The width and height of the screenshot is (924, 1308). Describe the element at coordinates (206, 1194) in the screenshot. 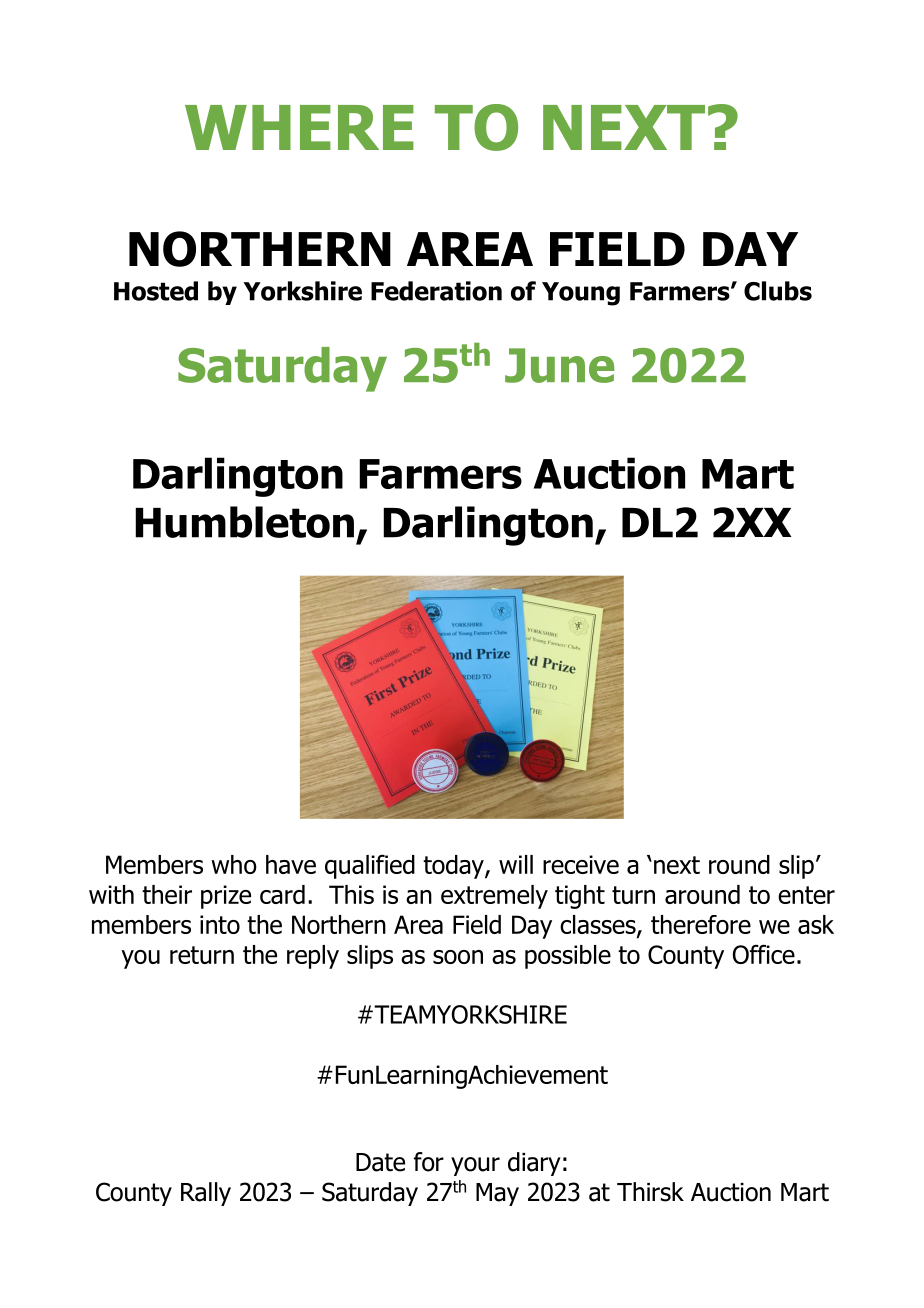

I see `Rally` at that location.
